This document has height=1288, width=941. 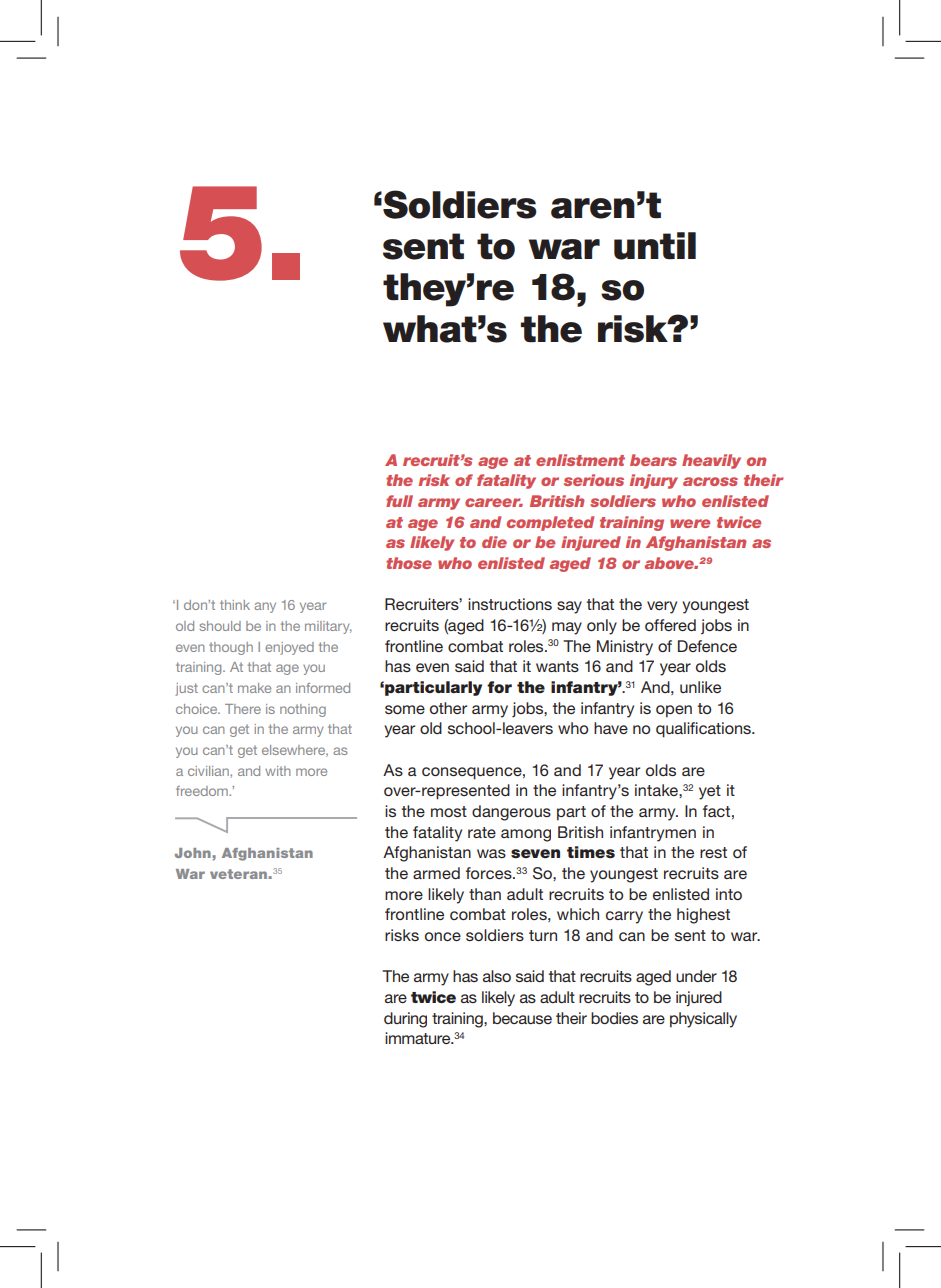 I want to click on other, so click(x=448, y=708).
